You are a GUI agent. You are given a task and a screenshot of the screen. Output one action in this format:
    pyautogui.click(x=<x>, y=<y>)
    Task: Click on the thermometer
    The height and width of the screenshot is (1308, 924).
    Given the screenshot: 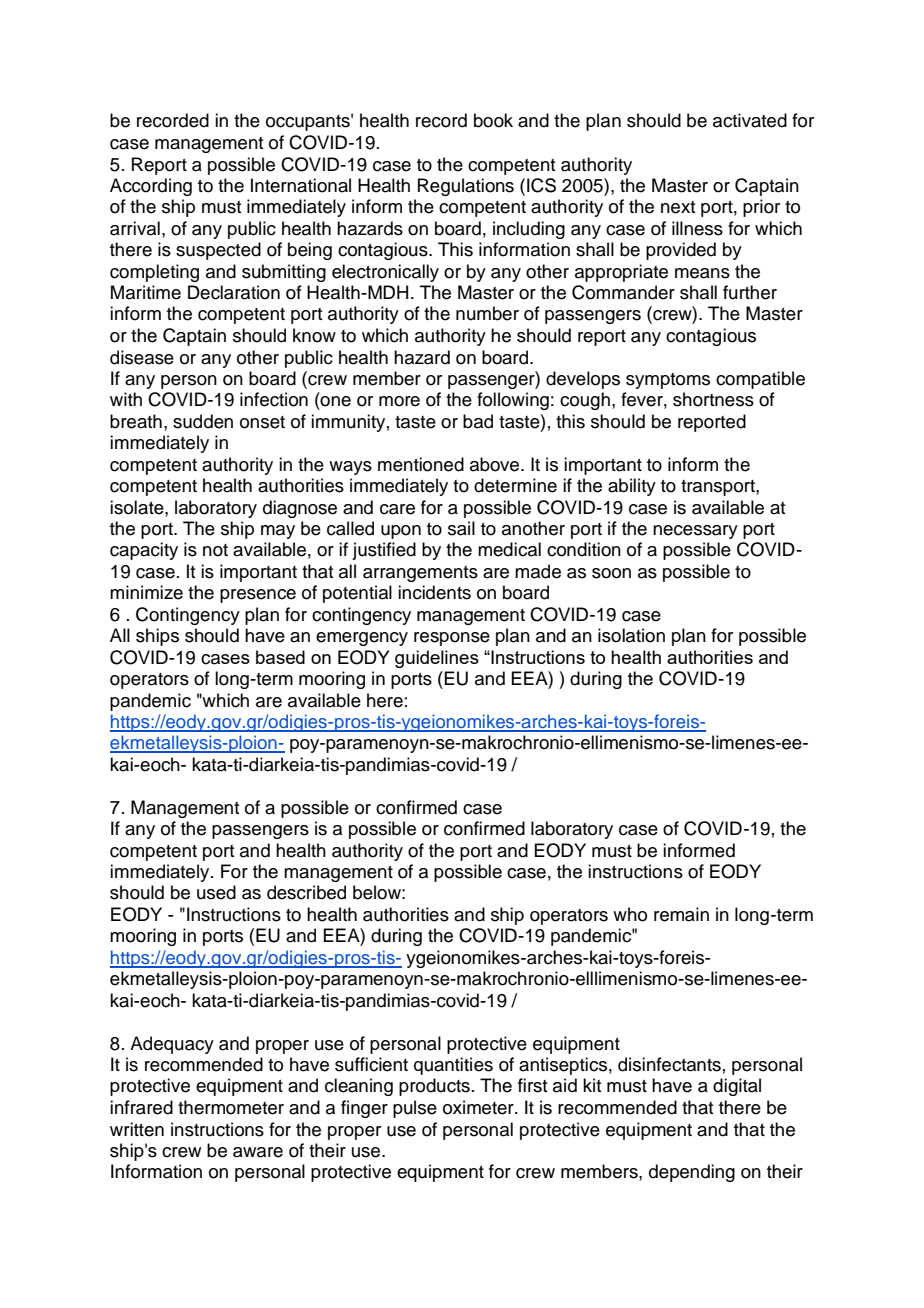 What is the action you would take?
    pyautogui.click(x=231, y=1107)
